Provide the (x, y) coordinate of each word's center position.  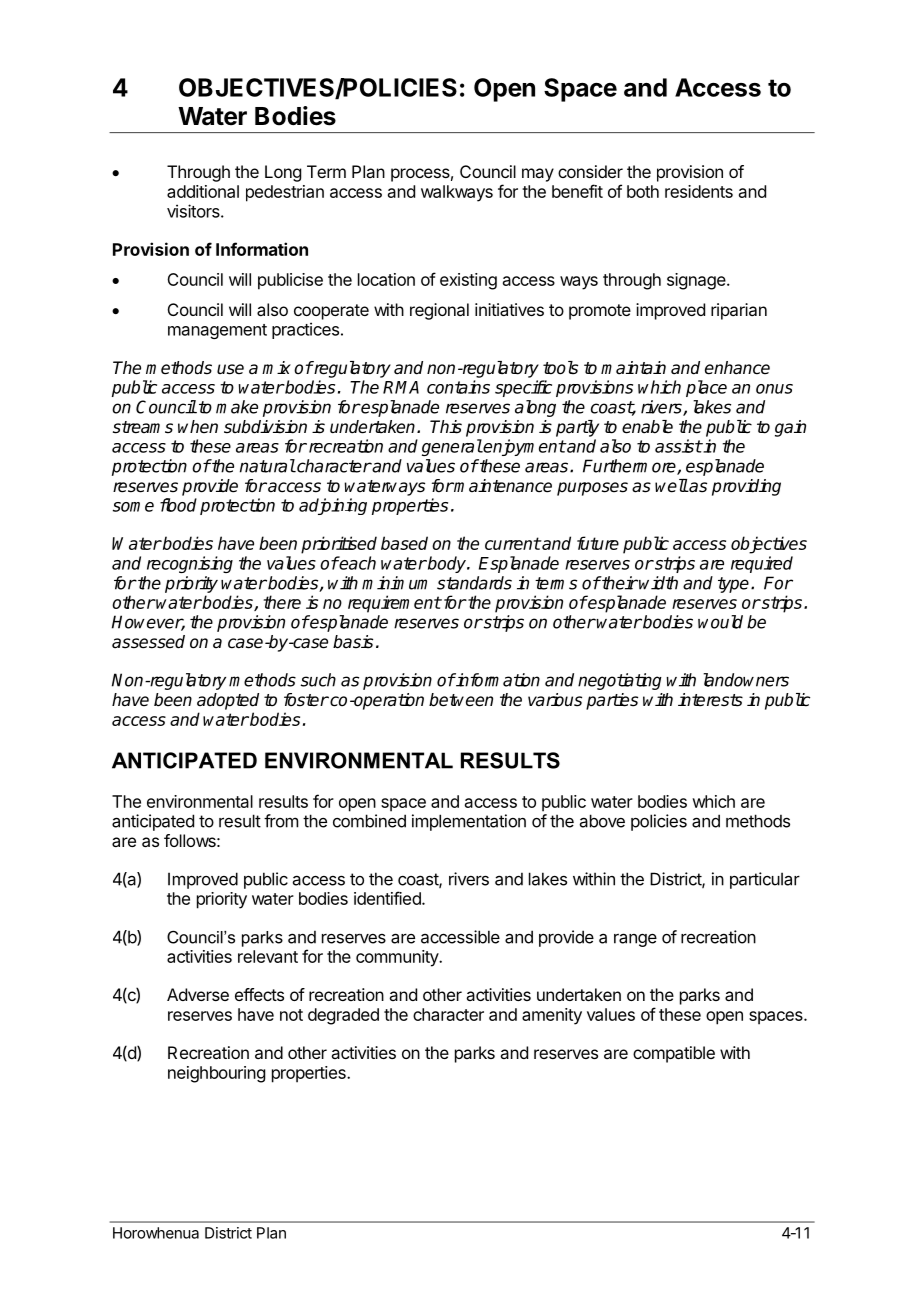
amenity (552, 1016)
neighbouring (216, 1074)
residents (699, 191)
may (538, 175)
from (281, 821)
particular (765, 880)
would (720, 622)
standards (474, 583)
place (706, 388)
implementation (469, 822)
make (237, 407)
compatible (674, 1054)
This (446, 427)
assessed (148, 642)
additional (203, 191)
